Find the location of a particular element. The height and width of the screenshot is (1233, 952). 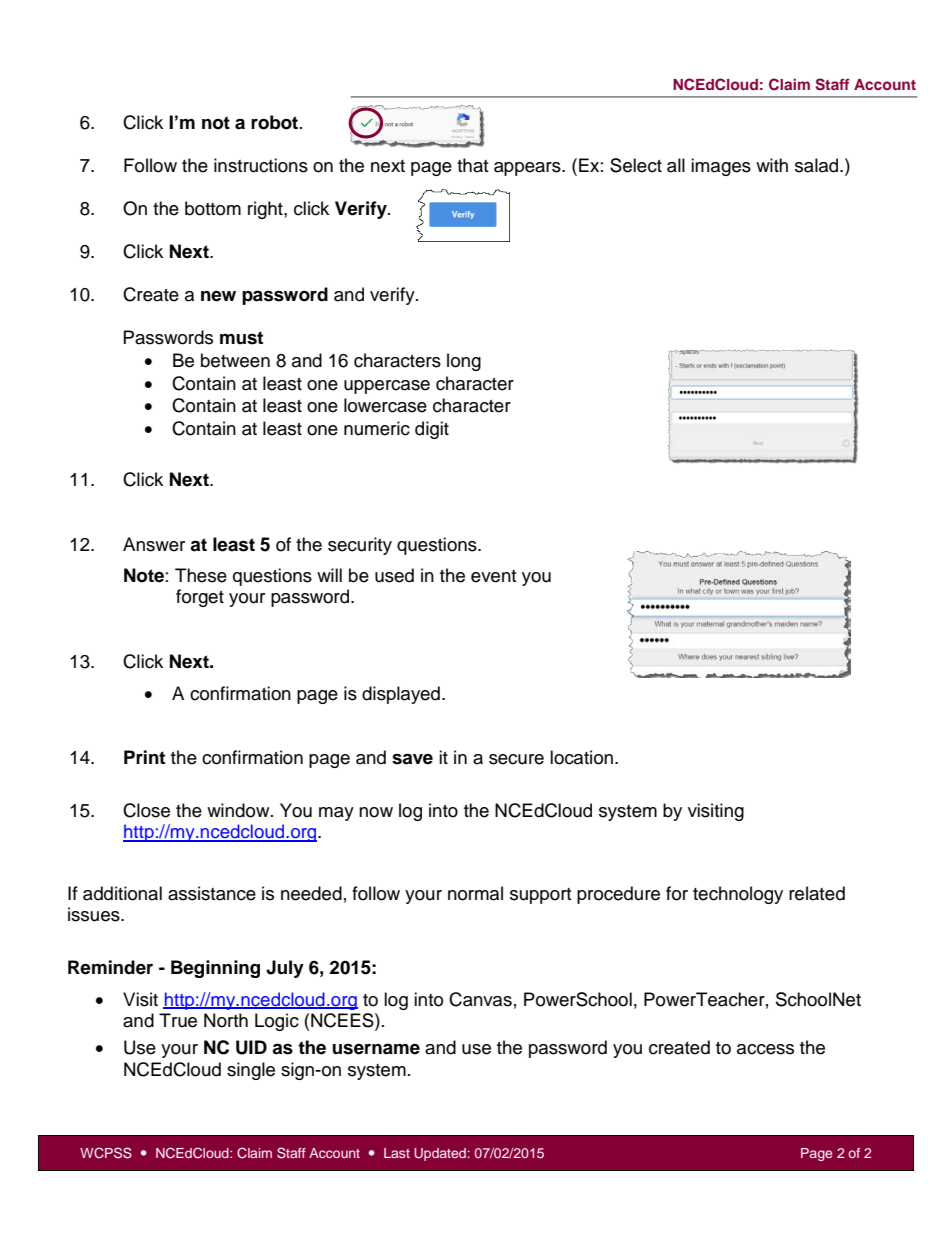

Print is located at coordinates (144, 757).
